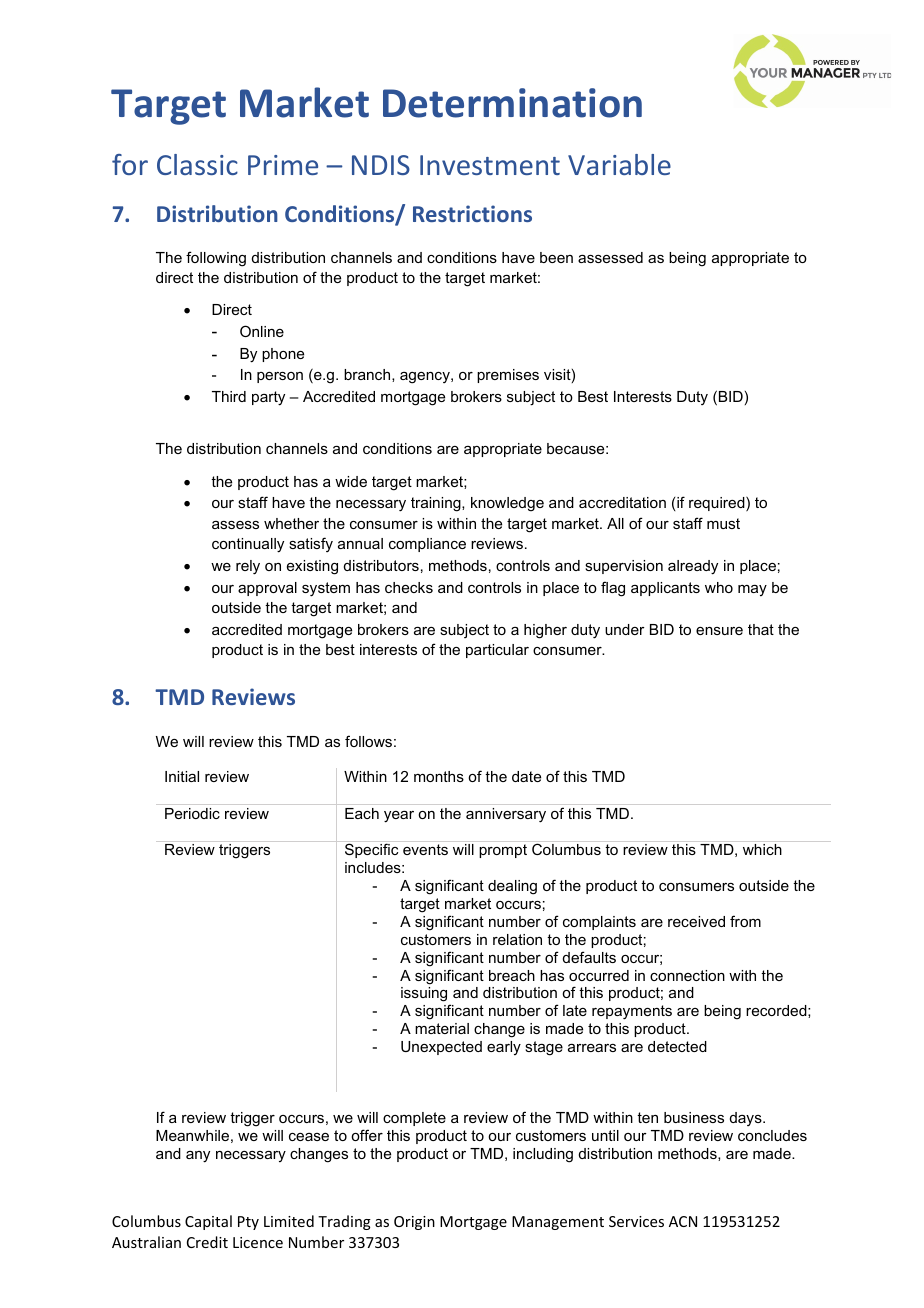 This image has height=1308, width=924. I want to click on Investment, so click(490, 165).
